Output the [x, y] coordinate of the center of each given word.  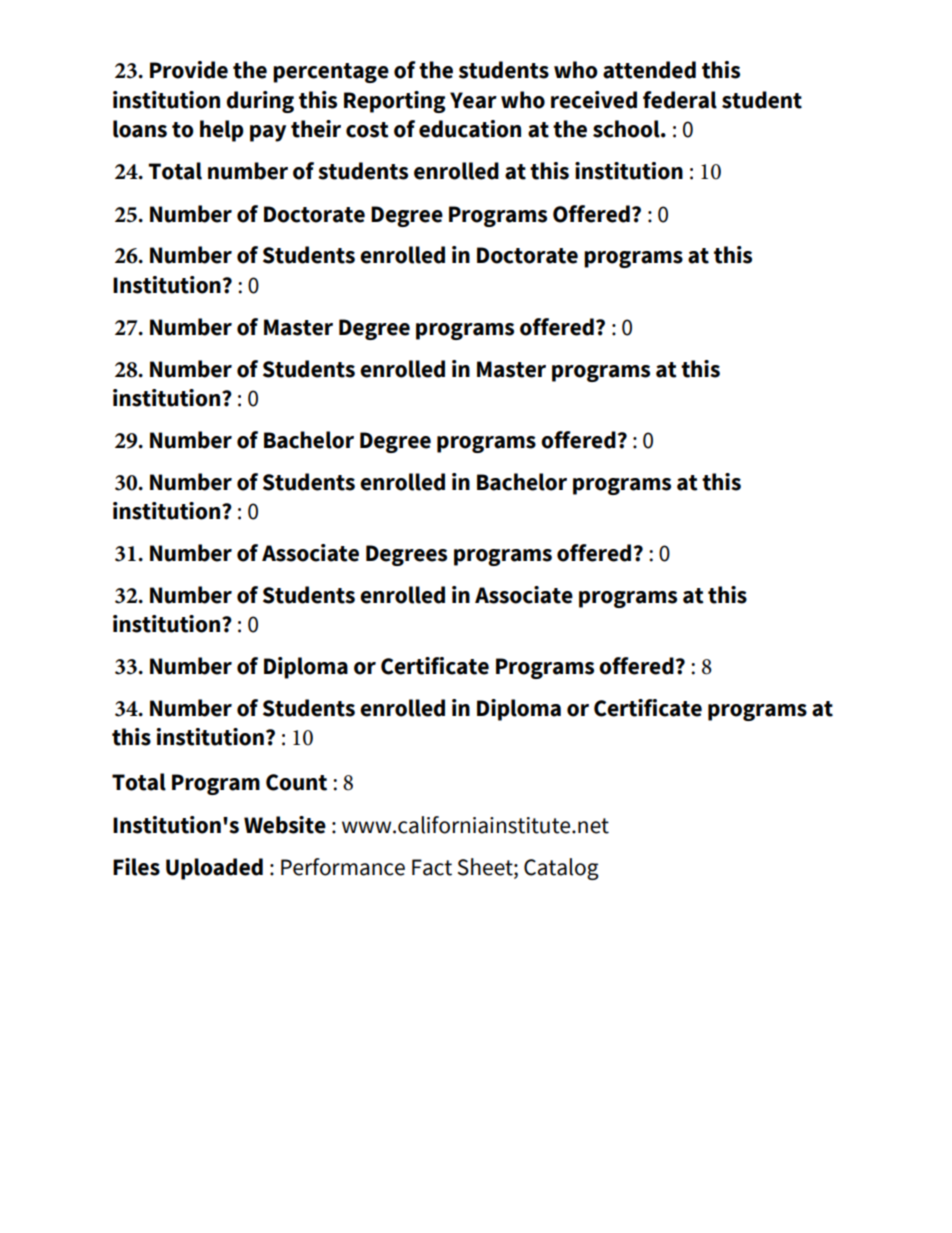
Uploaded [214, 869]
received [594, 100]
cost [367, 130]
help [222, 131]
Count [296, 782]
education [470, 129]
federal [680, 100]
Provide [189, 70]
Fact [432, 867]
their [316, 129]
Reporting [394, 102]
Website [285, 825]
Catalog [561, 869]
